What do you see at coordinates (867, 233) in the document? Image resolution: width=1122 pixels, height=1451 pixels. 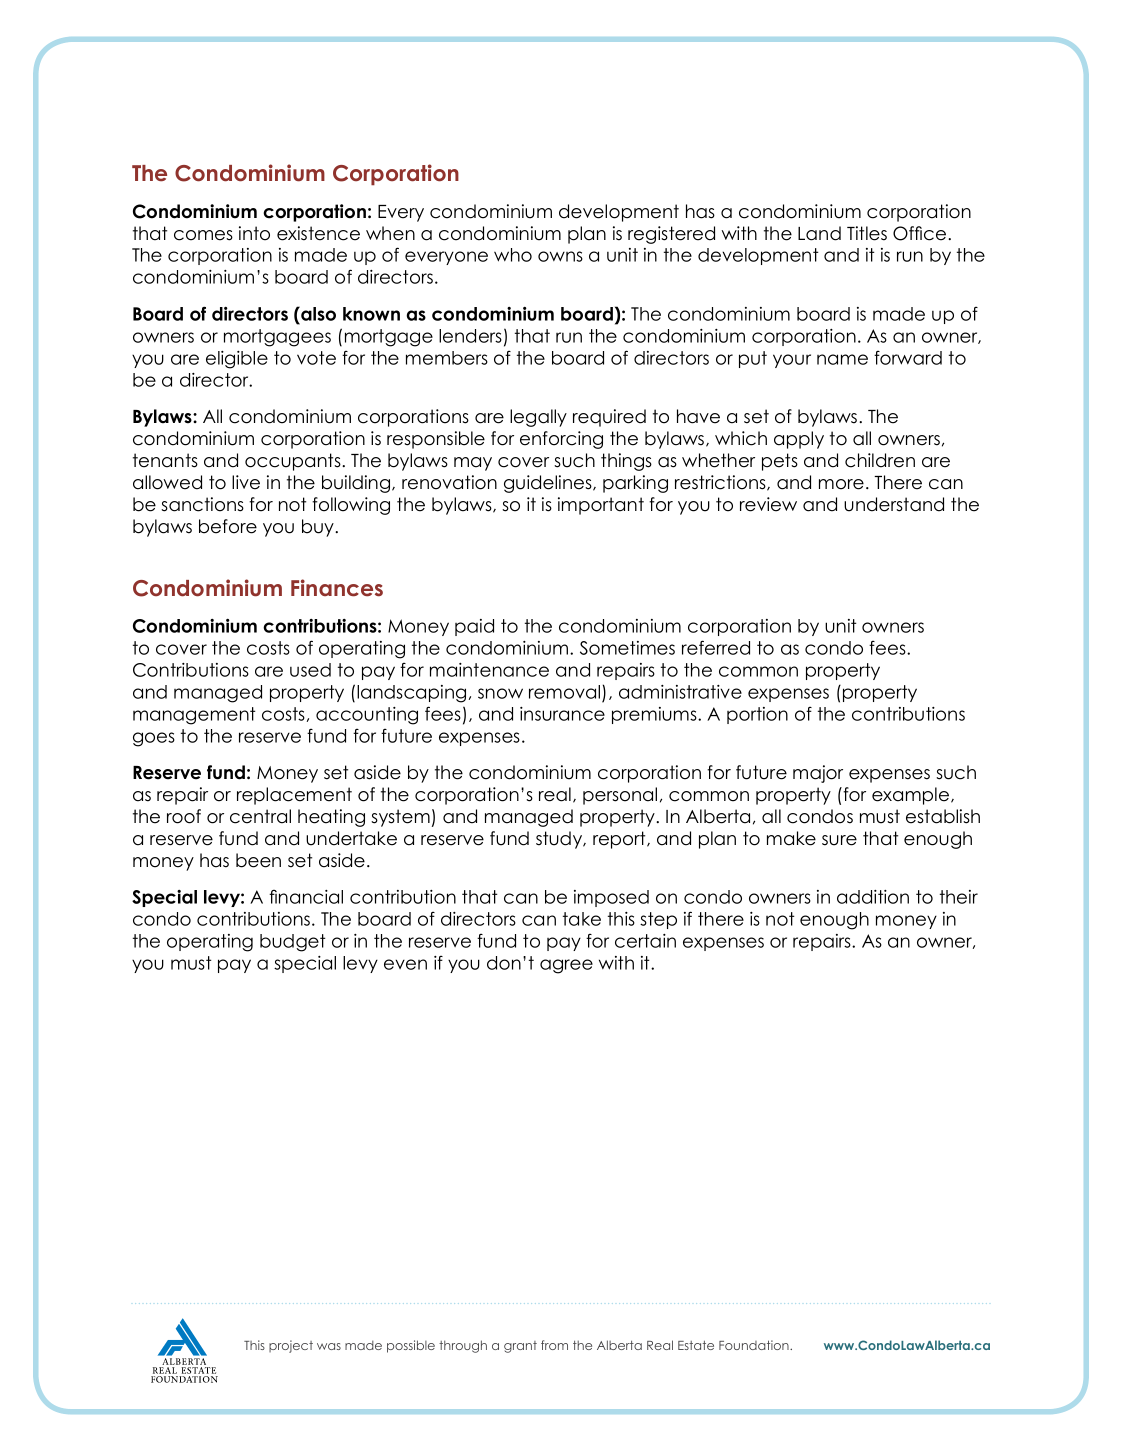 I see `Titles` at bounding box center [867, 233].
